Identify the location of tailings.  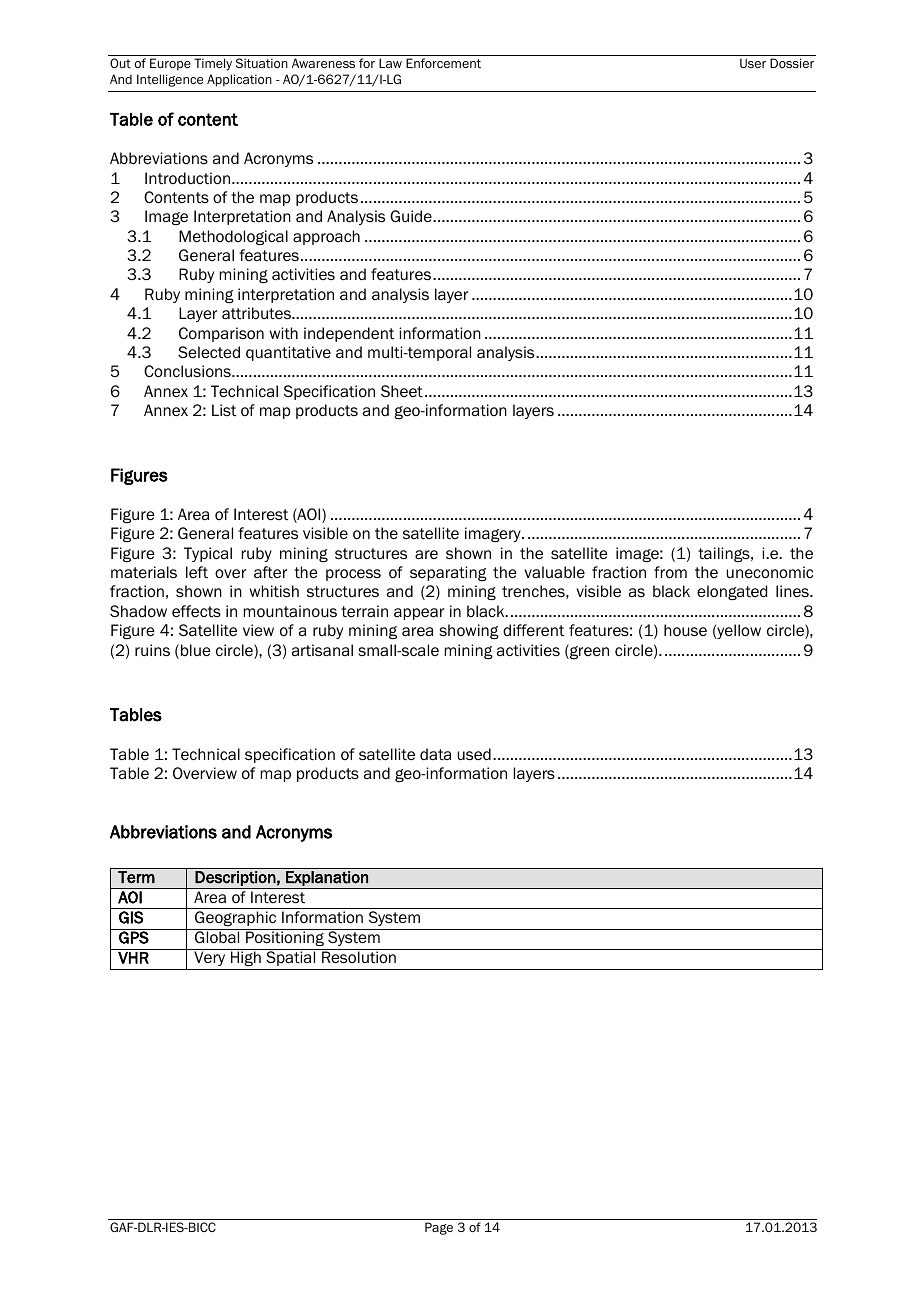
(725, 554).
